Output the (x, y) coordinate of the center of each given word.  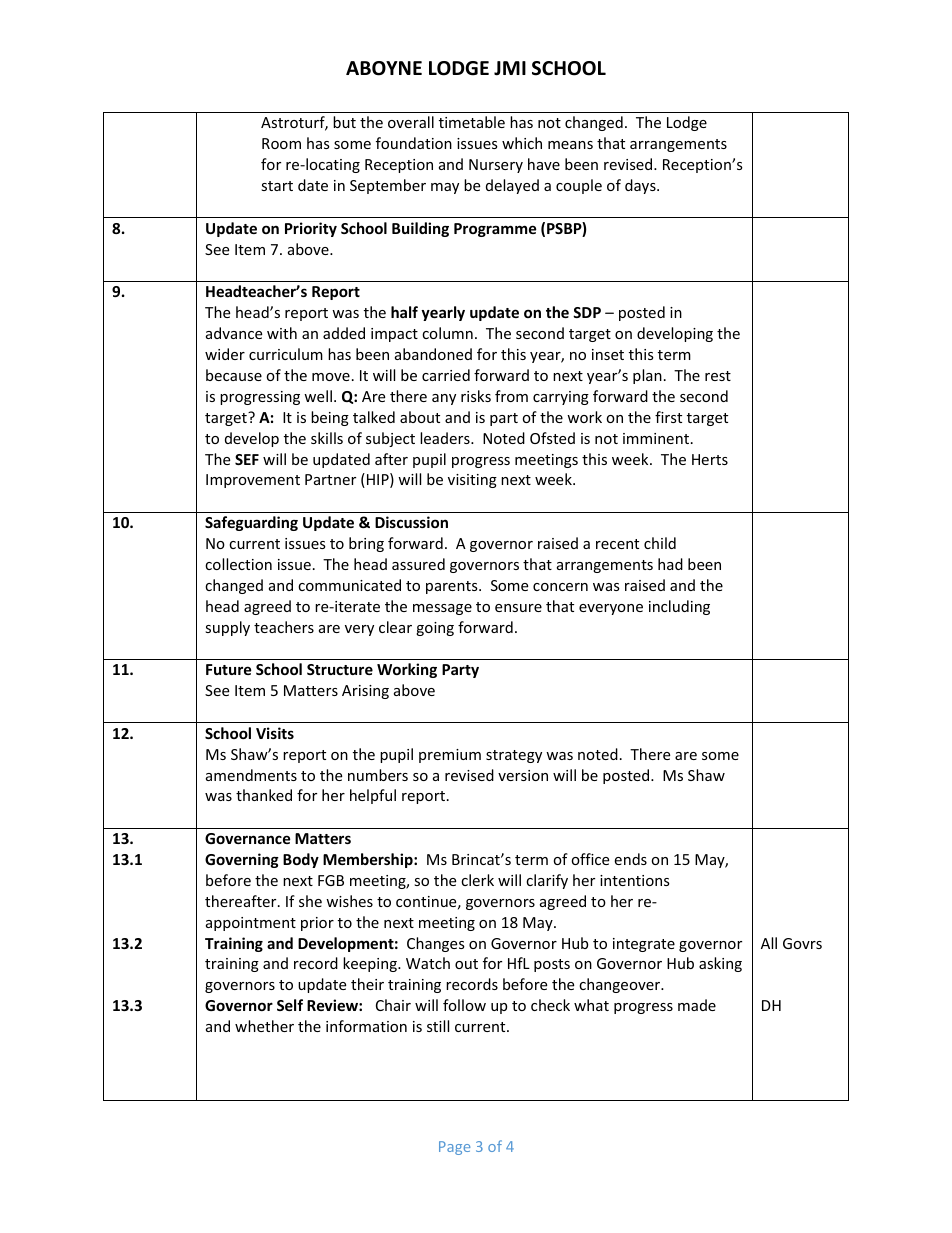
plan (647, 376)
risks (476, 396)
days (641, 186)
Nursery (496, 166)
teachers (284, 627)
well (318, 396)
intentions (635, 880)
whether (264, 1026)
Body (301, 860)
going (435, 629)
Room (281, 143)
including (679, 607)
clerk (477, 880)
